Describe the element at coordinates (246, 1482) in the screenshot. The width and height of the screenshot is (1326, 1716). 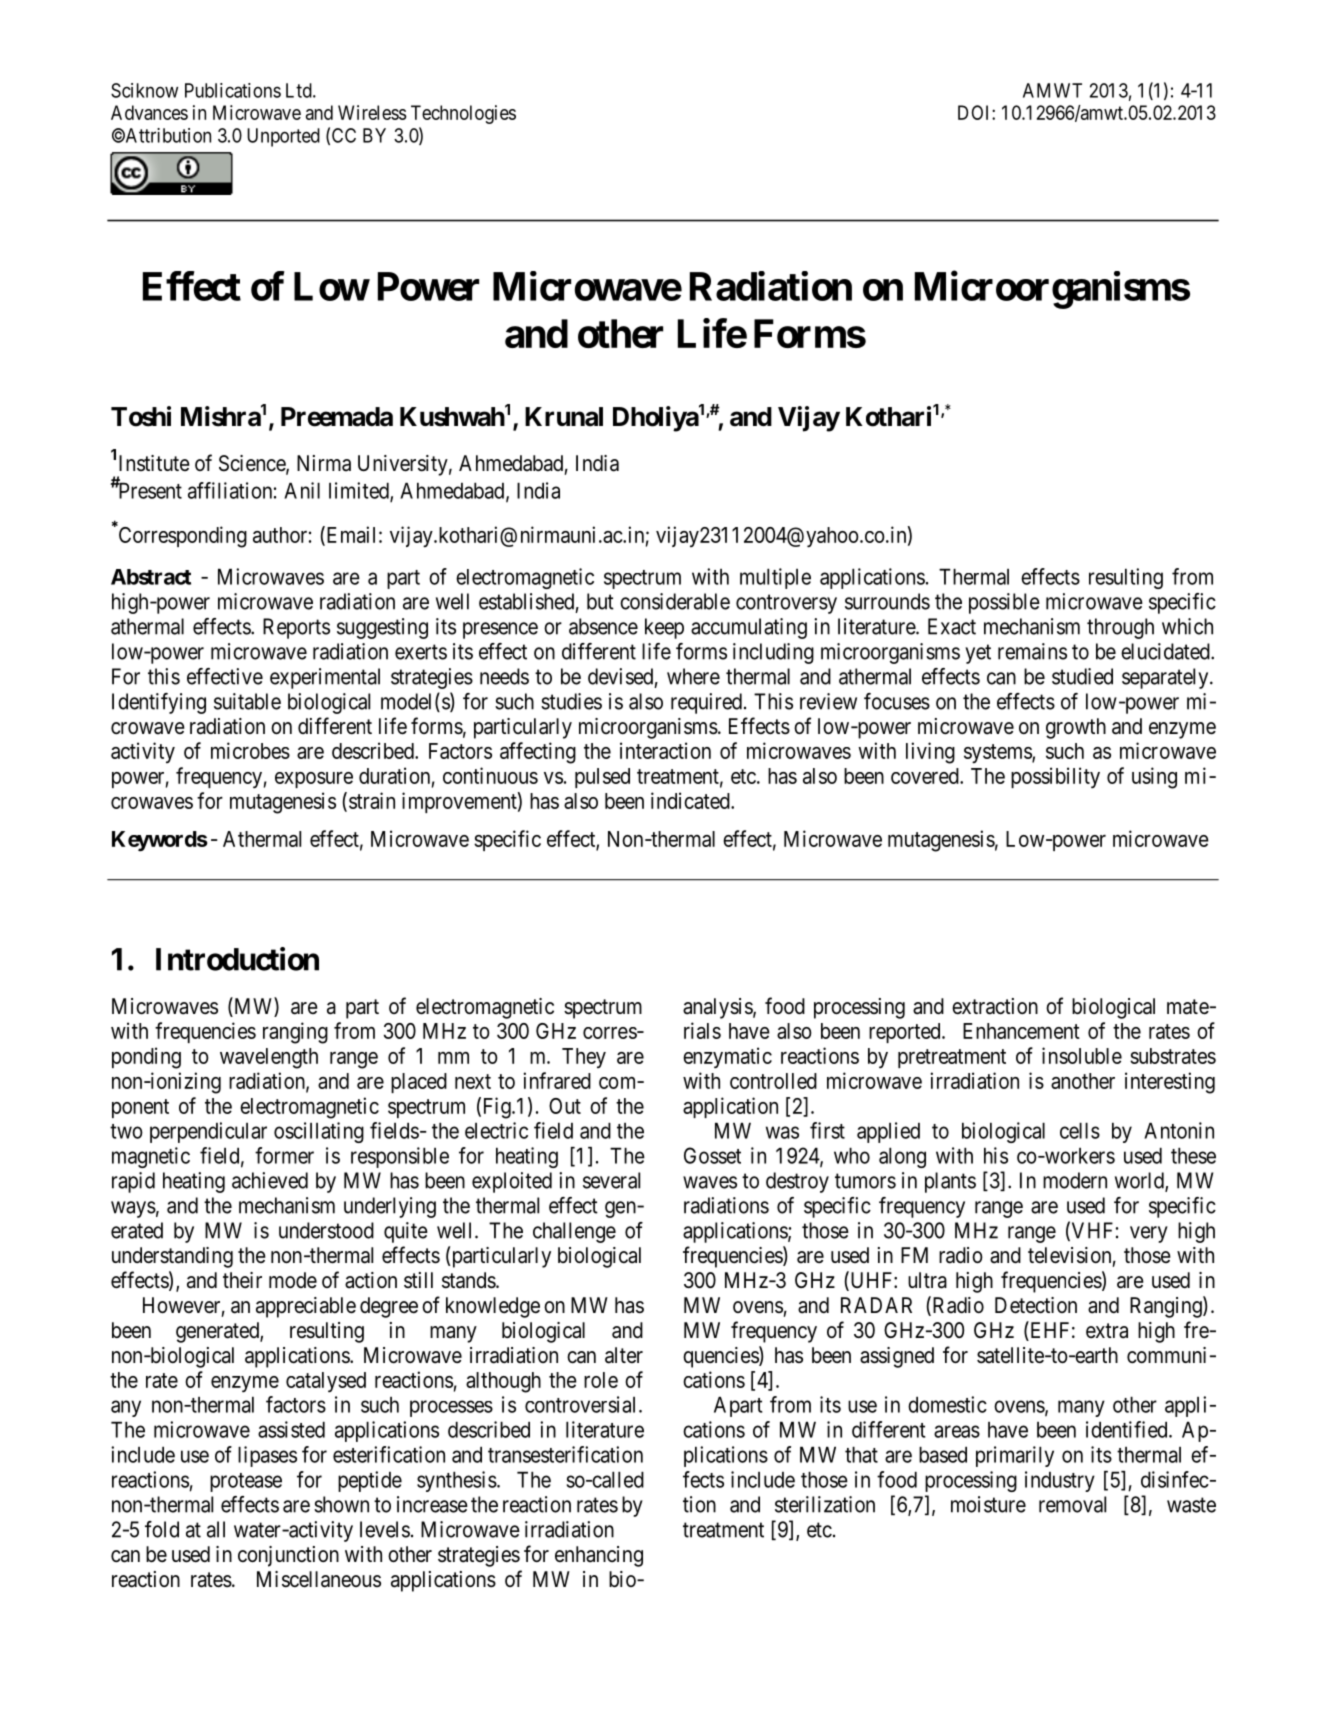
I see `protease` at that location.
